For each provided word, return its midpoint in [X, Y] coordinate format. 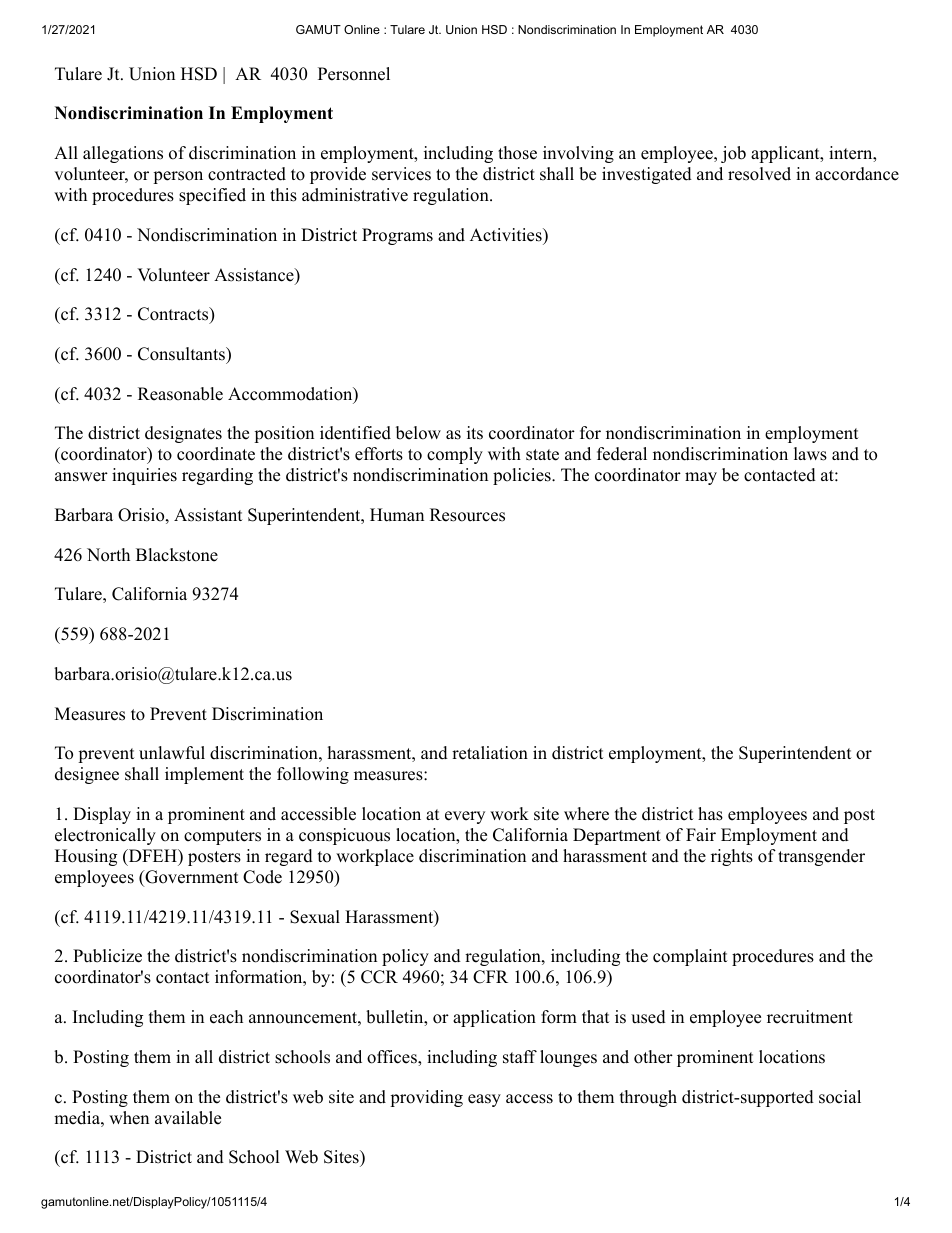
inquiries [144, 476]
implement [204, 775]
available [188, 1118]
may [701, 478]
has [710, 814]
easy [484, 1100]
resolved [759, 174]
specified [212, 196]
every [465, 817]
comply [455, 455]
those [517, 153]
